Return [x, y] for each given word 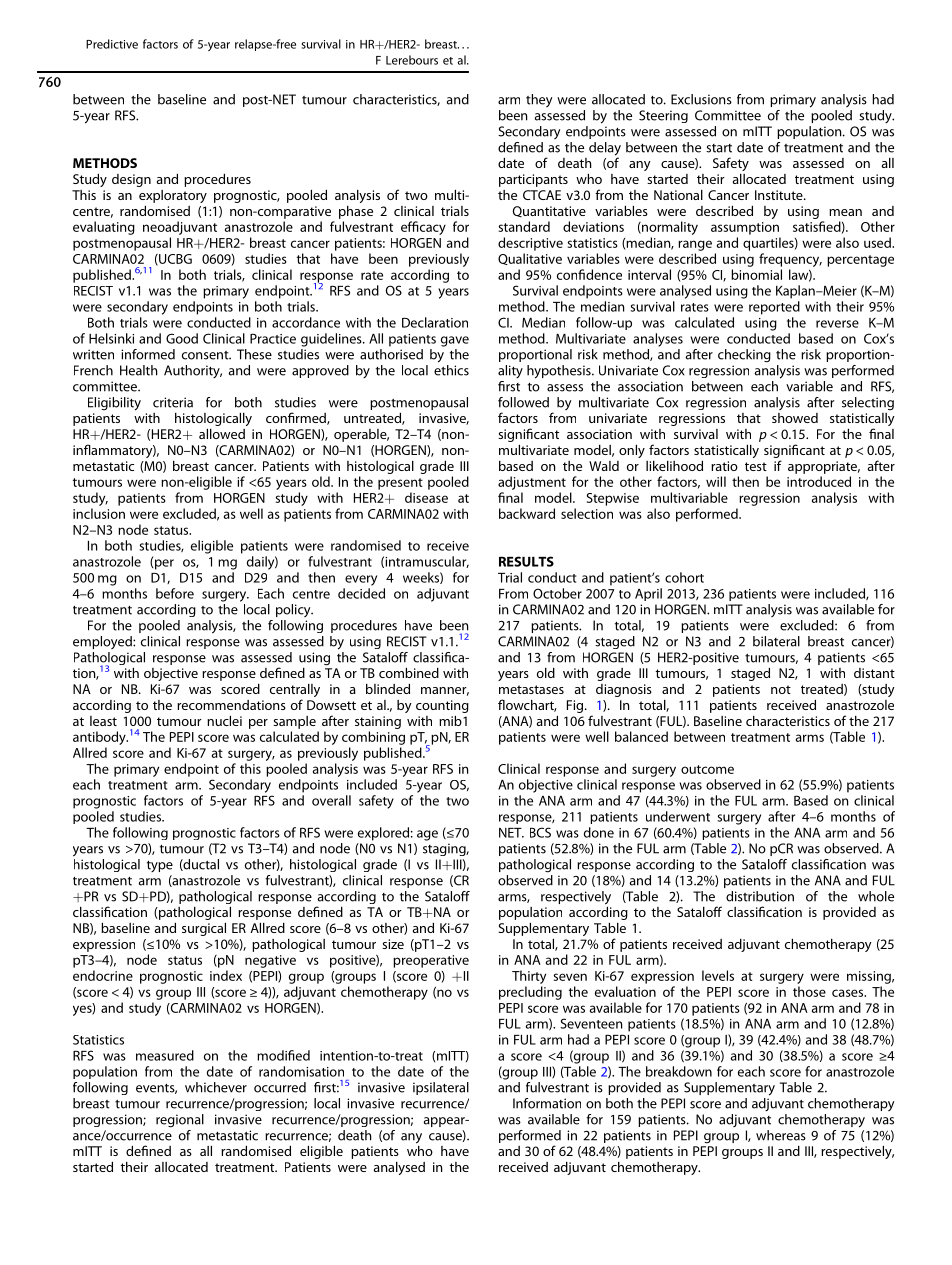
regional [180, 1121]
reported [774, 308]
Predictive [112, 44]
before [175, 593]
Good [182, 338]
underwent [678, 816]
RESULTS [526, 561]
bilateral [776, 641]
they [539, 100]
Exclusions [701, 99]
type [160, 866]
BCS [540, 832]
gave [455, 341]
